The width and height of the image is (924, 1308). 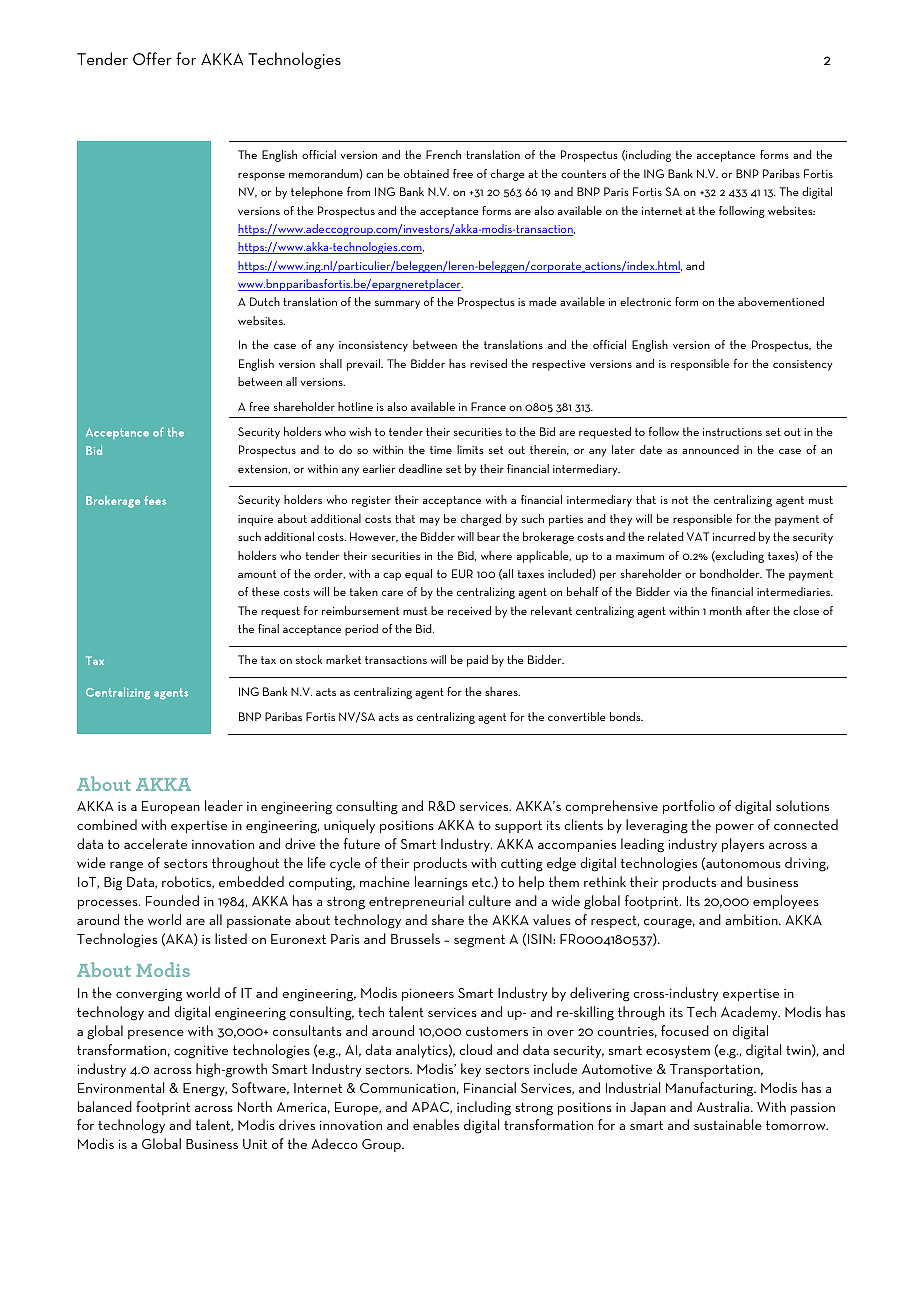 What do you see at coordinates (224, 805) in the image?
I see `leader` at bounding box center [224, 805].
